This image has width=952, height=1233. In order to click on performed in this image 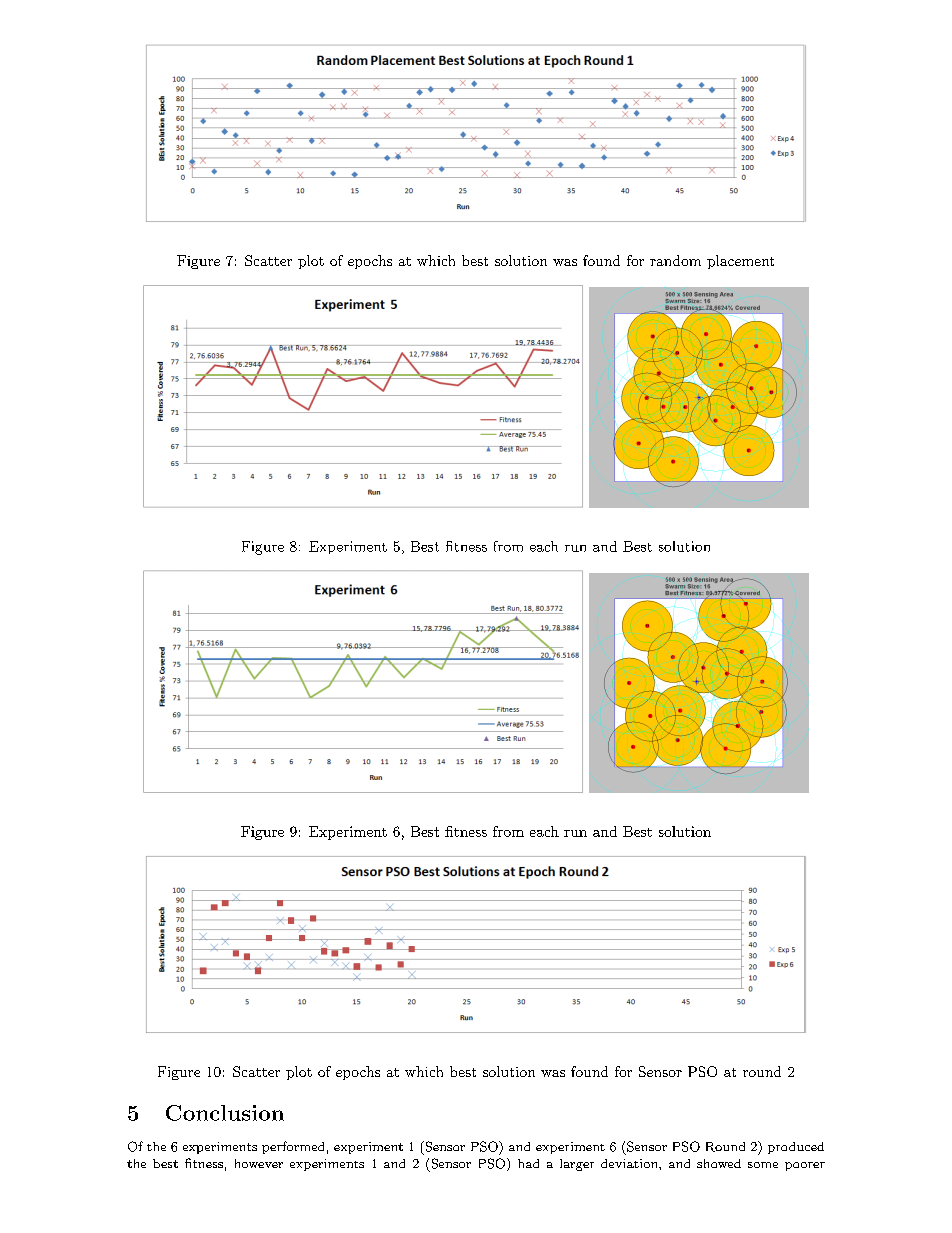, I will do `click(293, 1147)`.
